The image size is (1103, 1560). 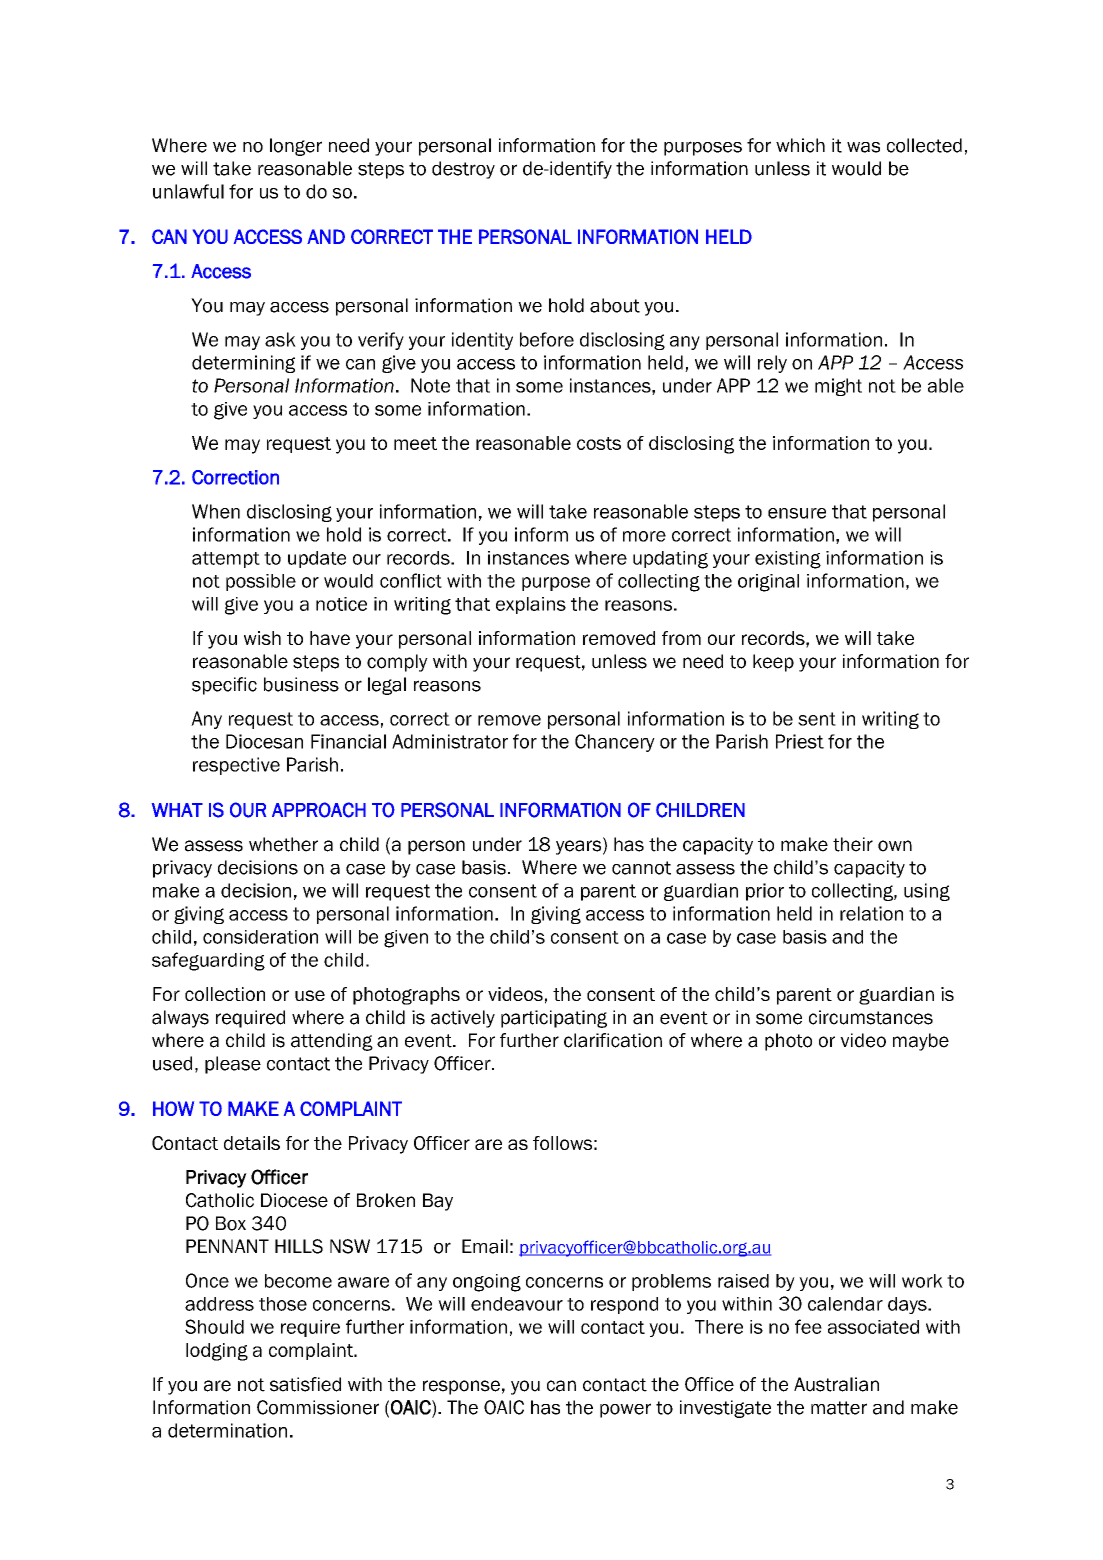 I want to click on respective, so click(x=236, y=766).
